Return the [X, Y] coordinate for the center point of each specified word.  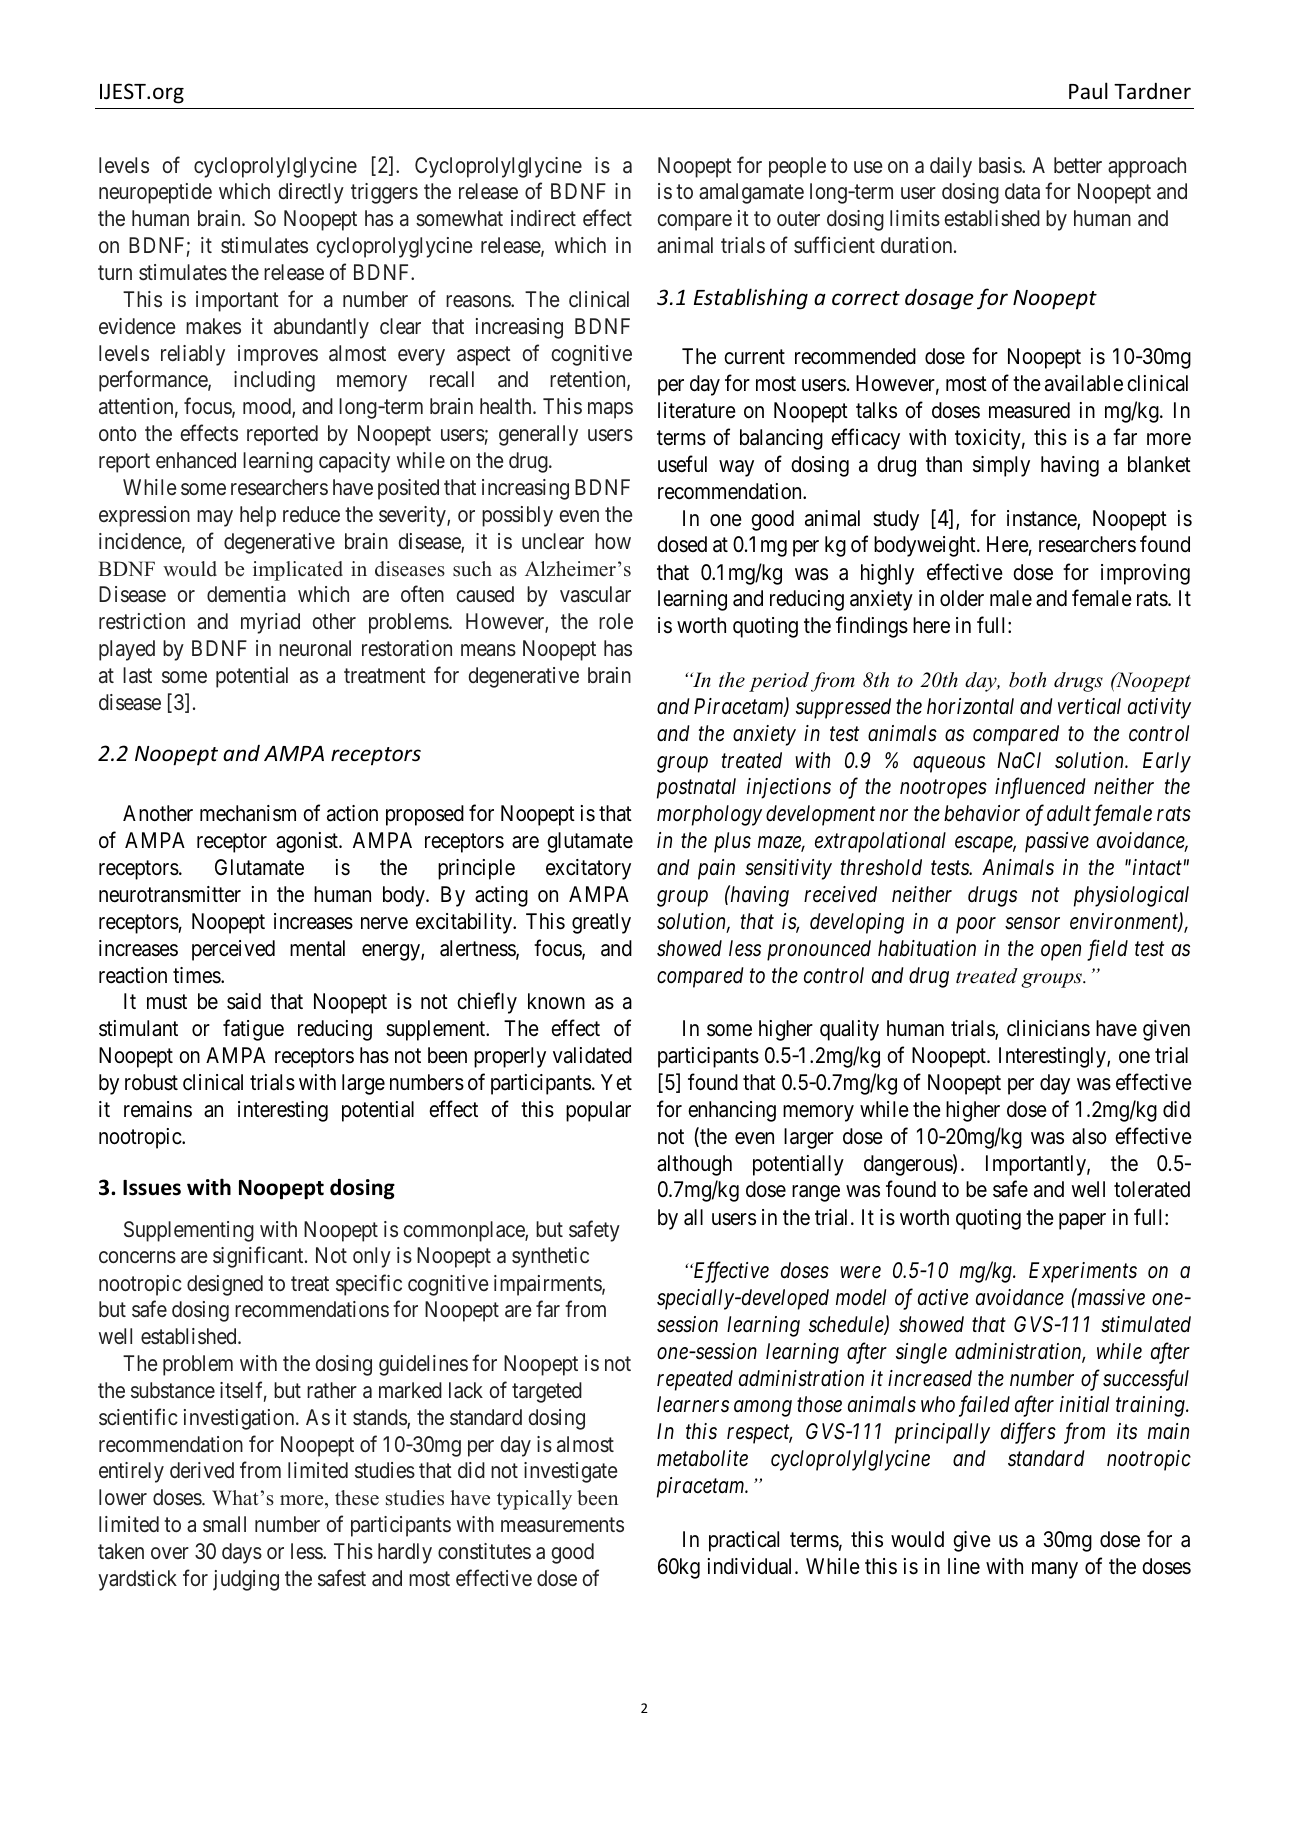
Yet [616, 1082]
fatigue [253, 1030]
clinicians [1048, 1028]
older [962, 598]
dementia [246, 594]
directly [311, 193]
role [616, 621]
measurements [562, 1525]
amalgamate [751, 193]
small [224, 1524]
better [1078, 165]
